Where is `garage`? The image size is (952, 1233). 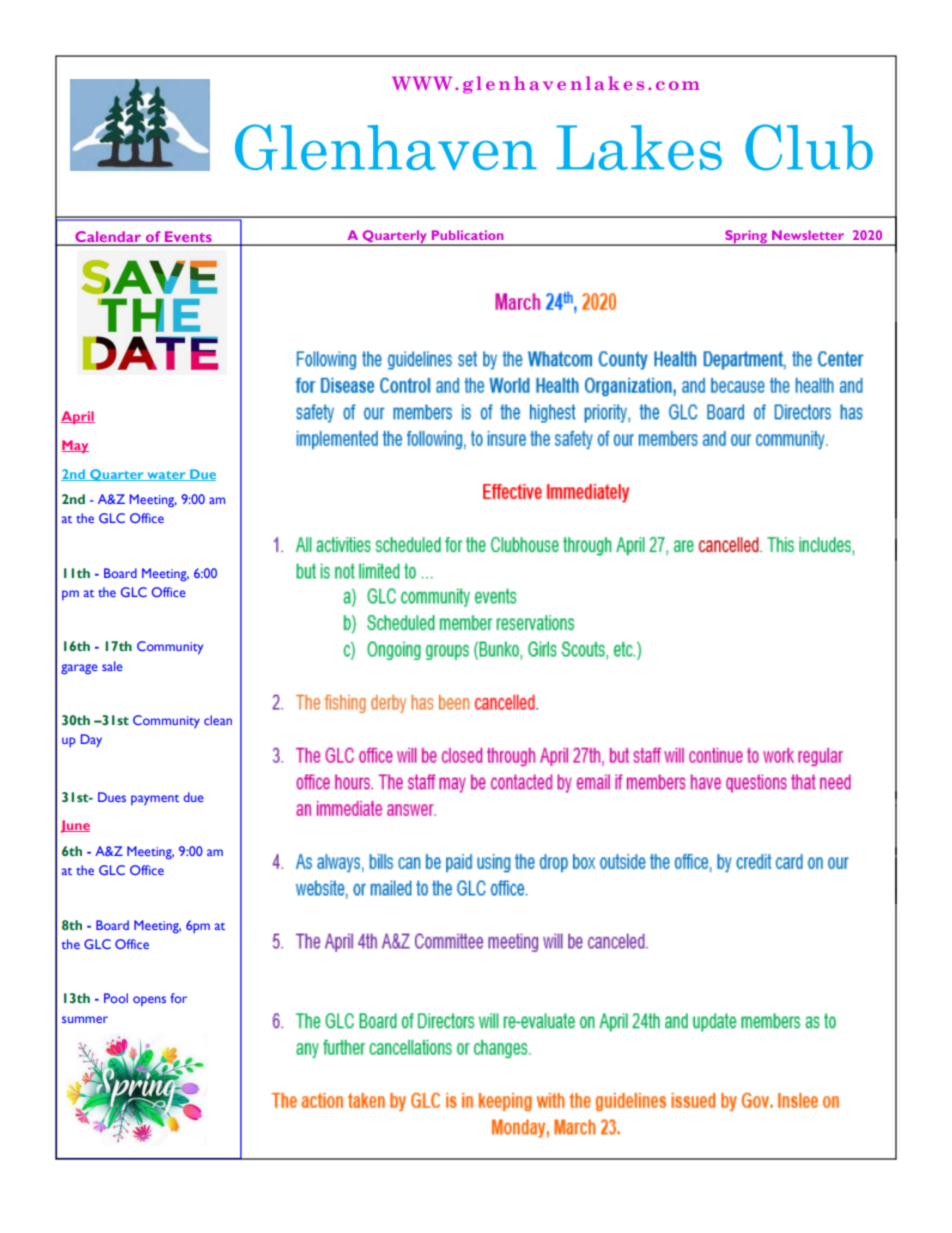
garage is located at coordinates (79, 669).
